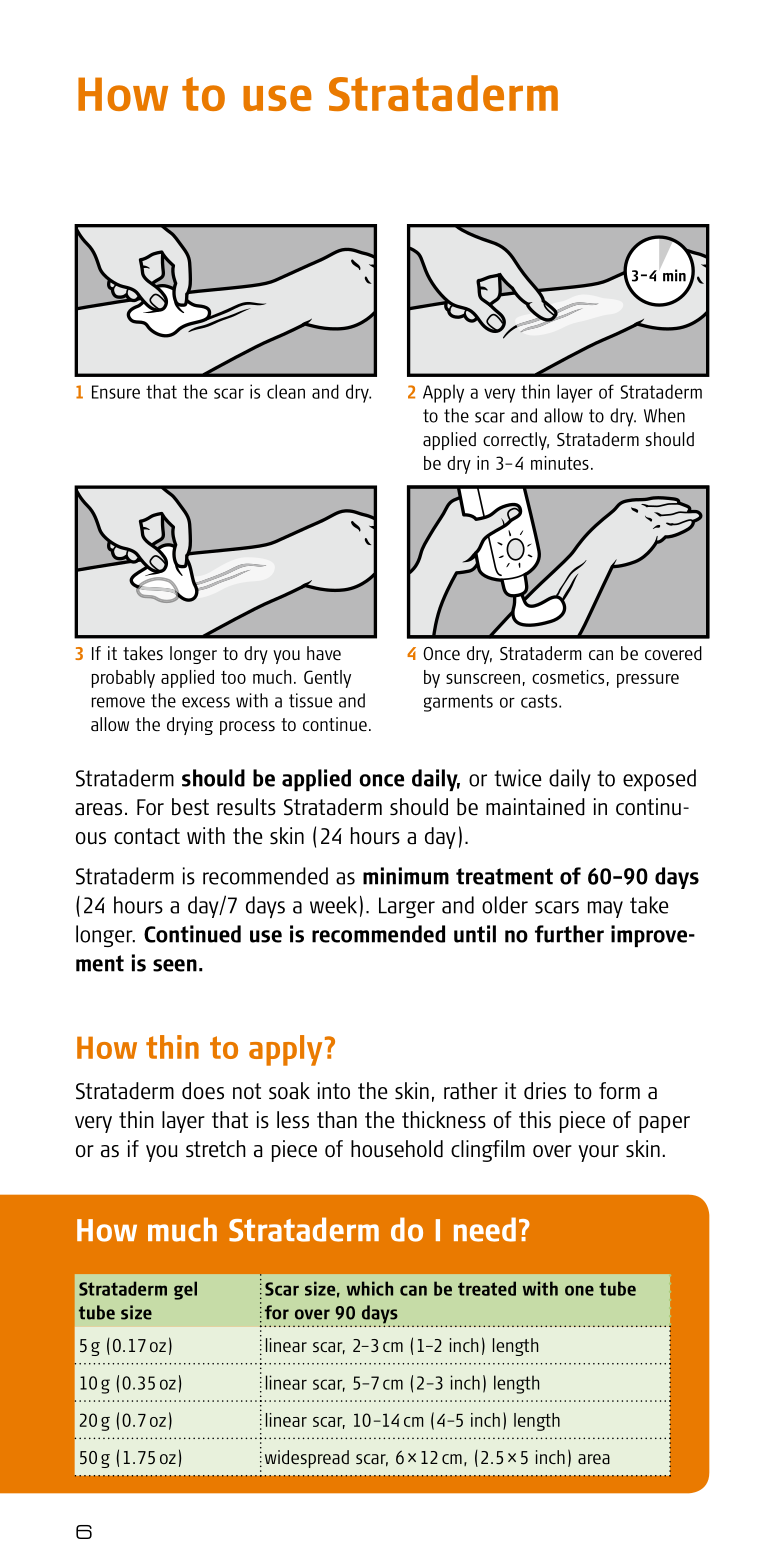  What do you see at coordinates (175, 965) in the screenshot?
I see `seen` at bounding box center [175, 965].
